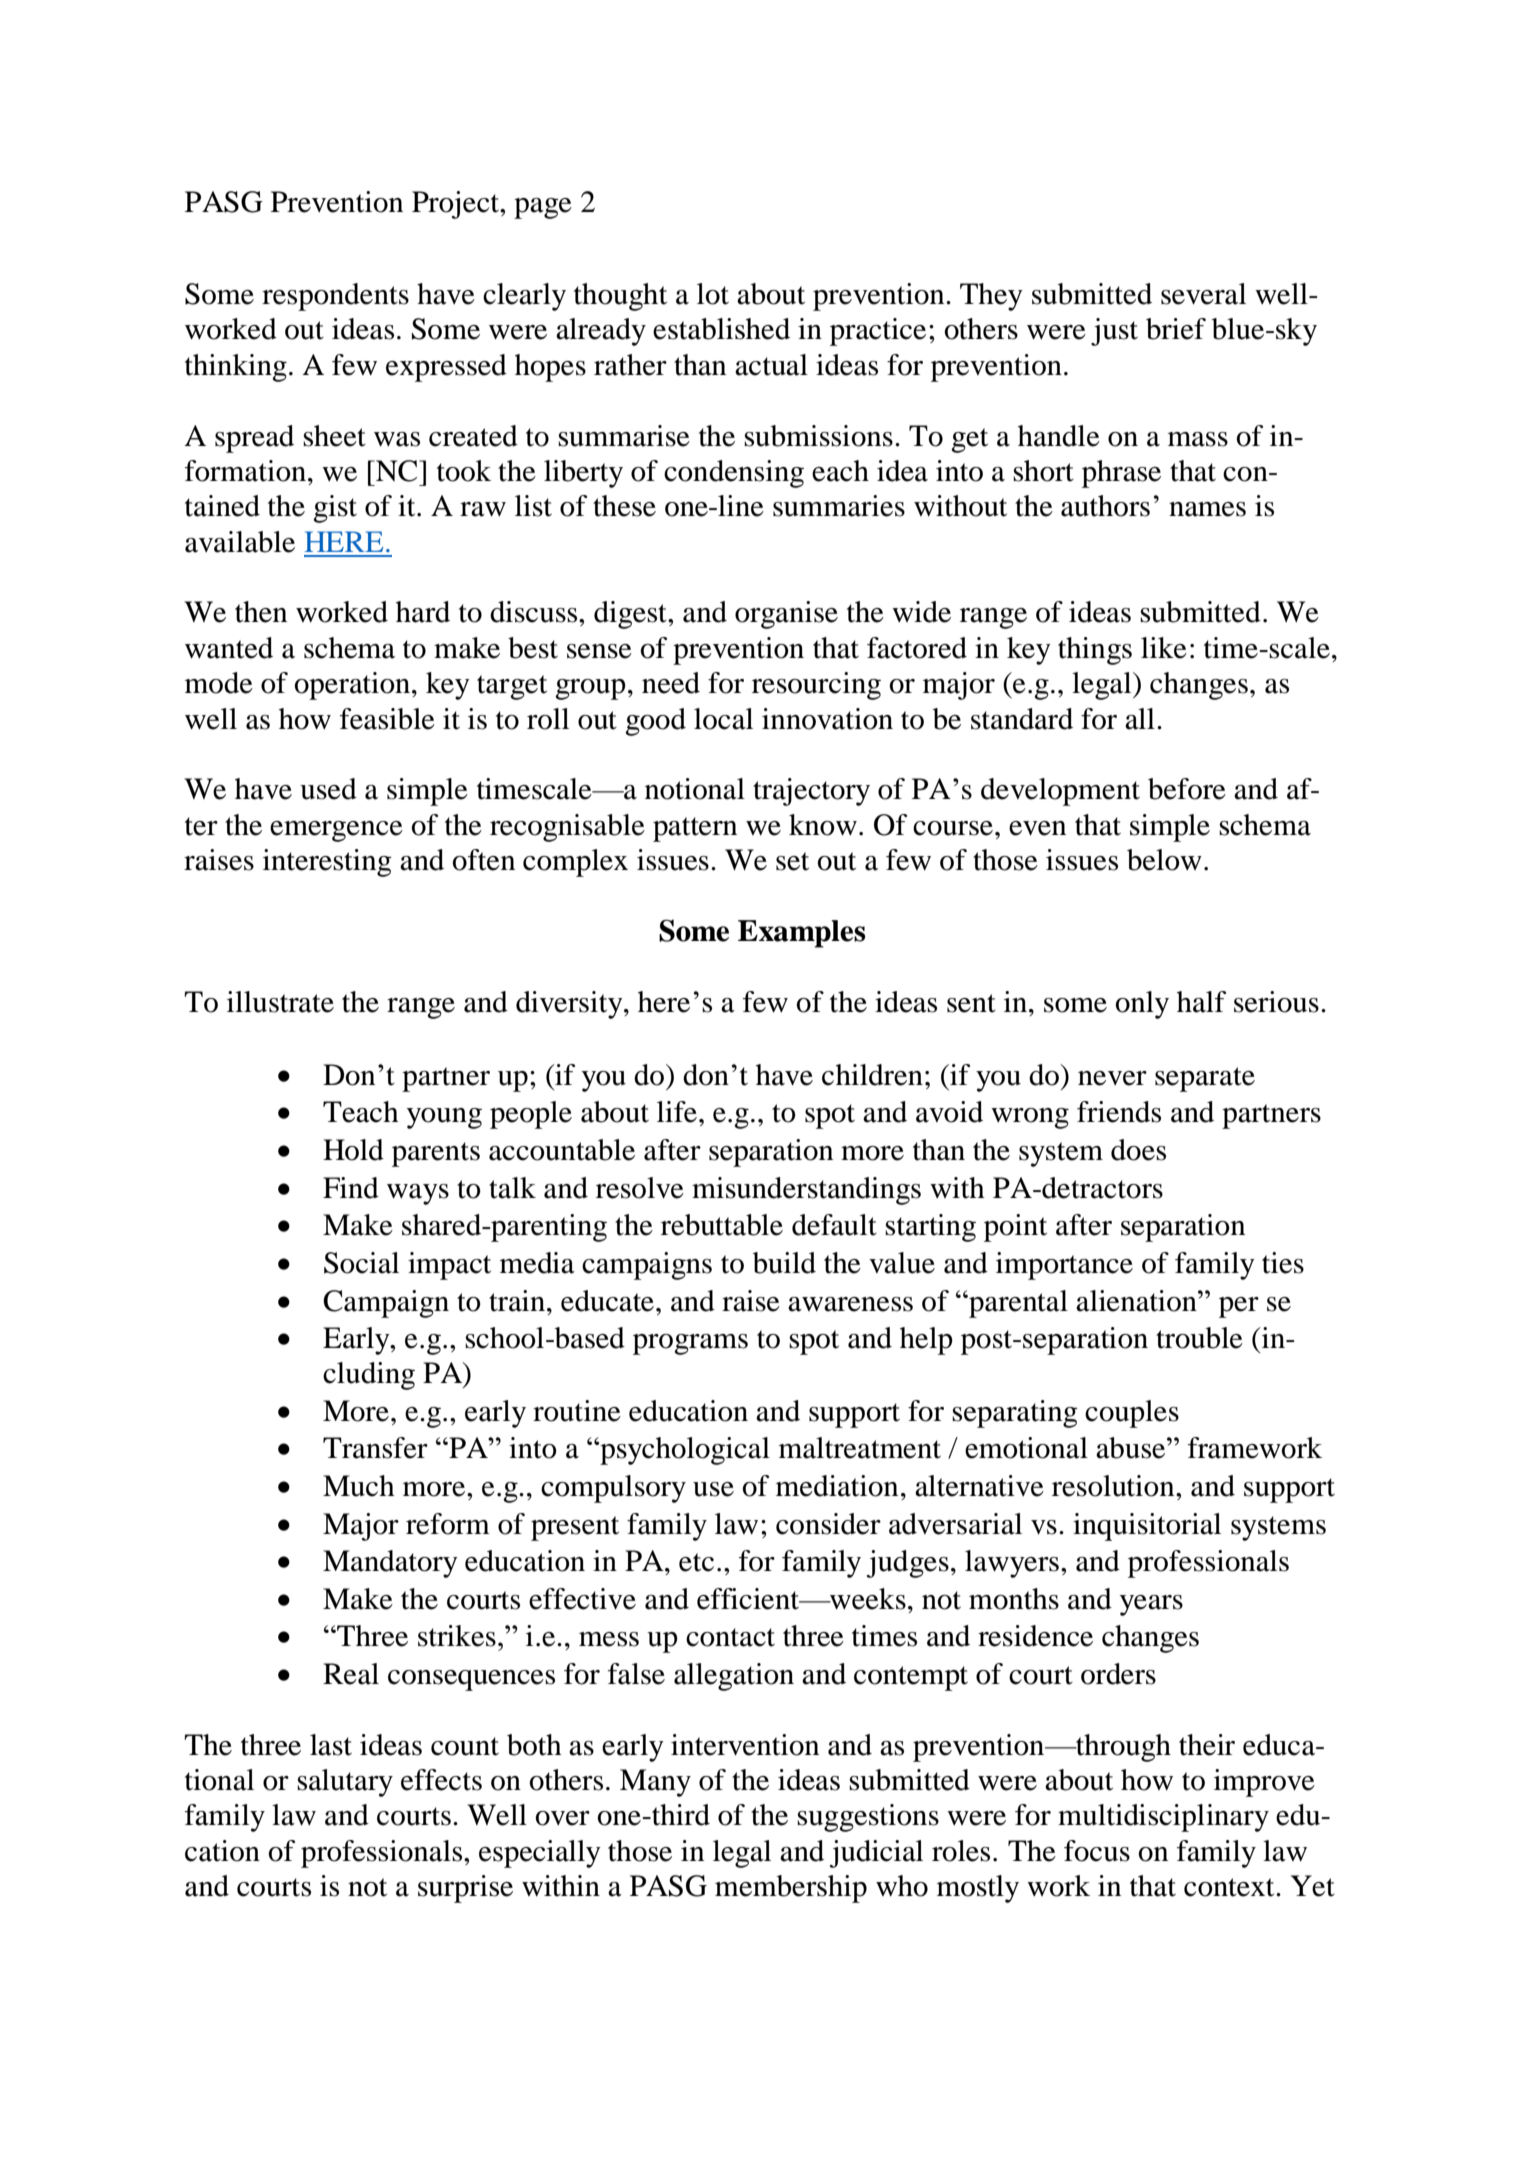 The width and height of the page is (1525, 2158). I want to click on Social, so click(361, 1263).
